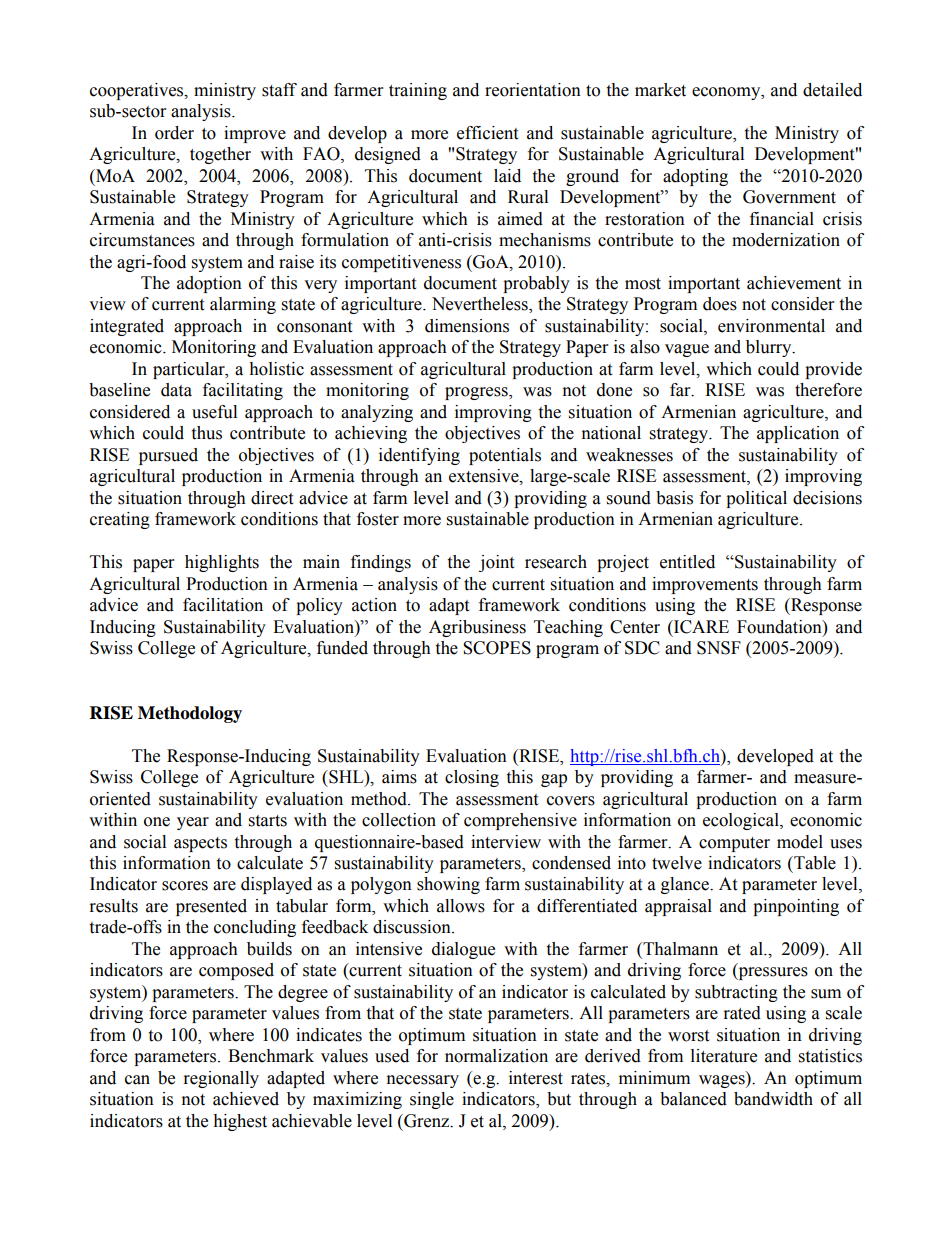  Describe the element at coordinates (206, 433) in the screenshot. I see `thus` at that location.
